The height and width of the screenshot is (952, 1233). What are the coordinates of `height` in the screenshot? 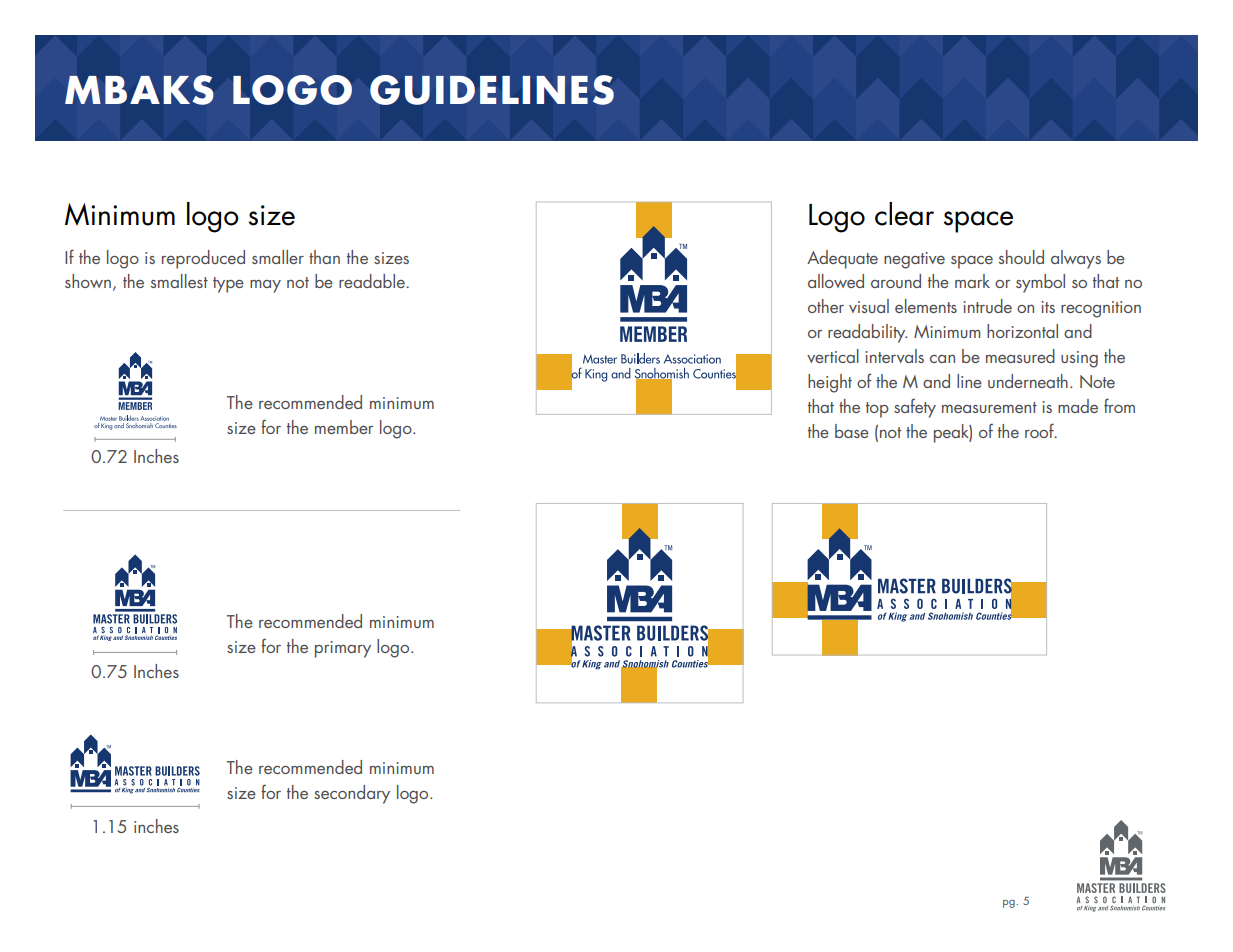 It's located at (830, 383).
